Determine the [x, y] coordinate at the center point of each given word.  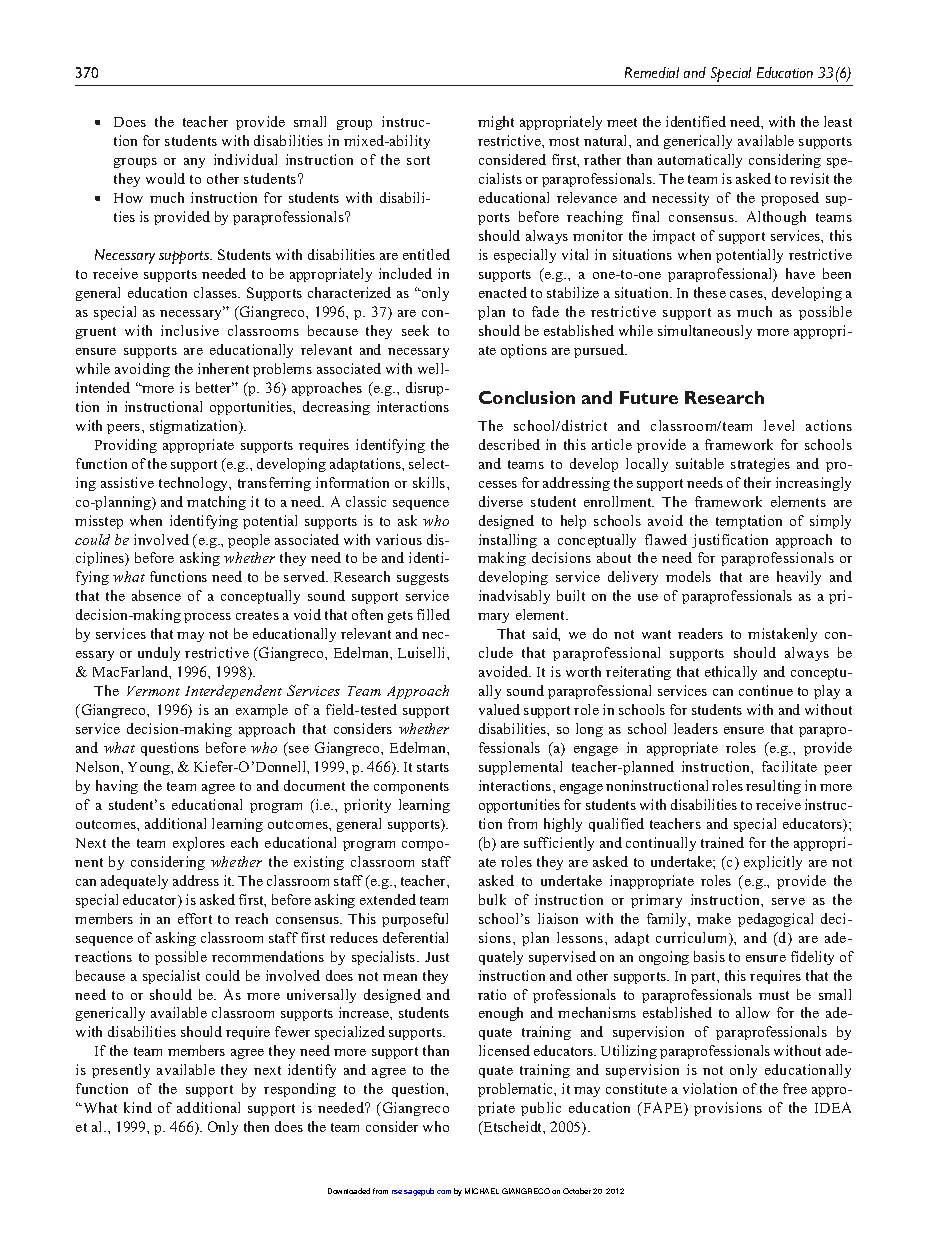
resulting [773, 787]
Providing [126, 446]
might [496, 123]
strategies [760, 465]
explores [199, 844]
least [838, 121]
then [256, 1126]
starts [433, 767]
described [509, 444]
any [194, 163]
